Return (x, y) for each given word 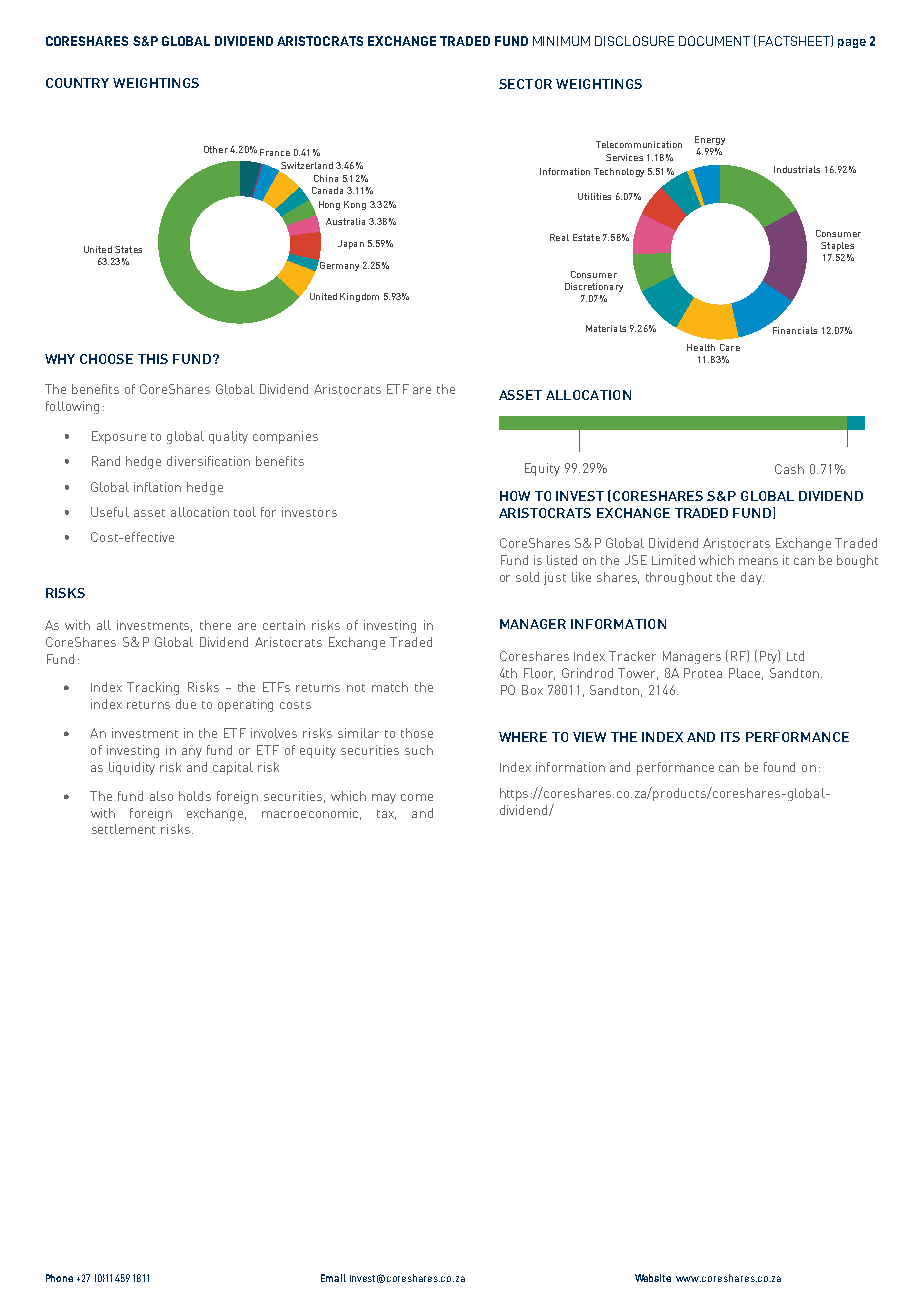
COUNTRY (77, 83)
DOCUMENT (714, 41)
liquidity (132, 768)
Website (653, 1278)
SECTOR (525, 84)
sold (527, 577)
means (758, 561)
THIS (153, 359)
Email (333, 1278)
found (779, 767)
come (417, 797)
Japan (351, 244)
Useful (110, 512)
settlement (123, 829)
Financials (795, 330)
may (384, 799)
